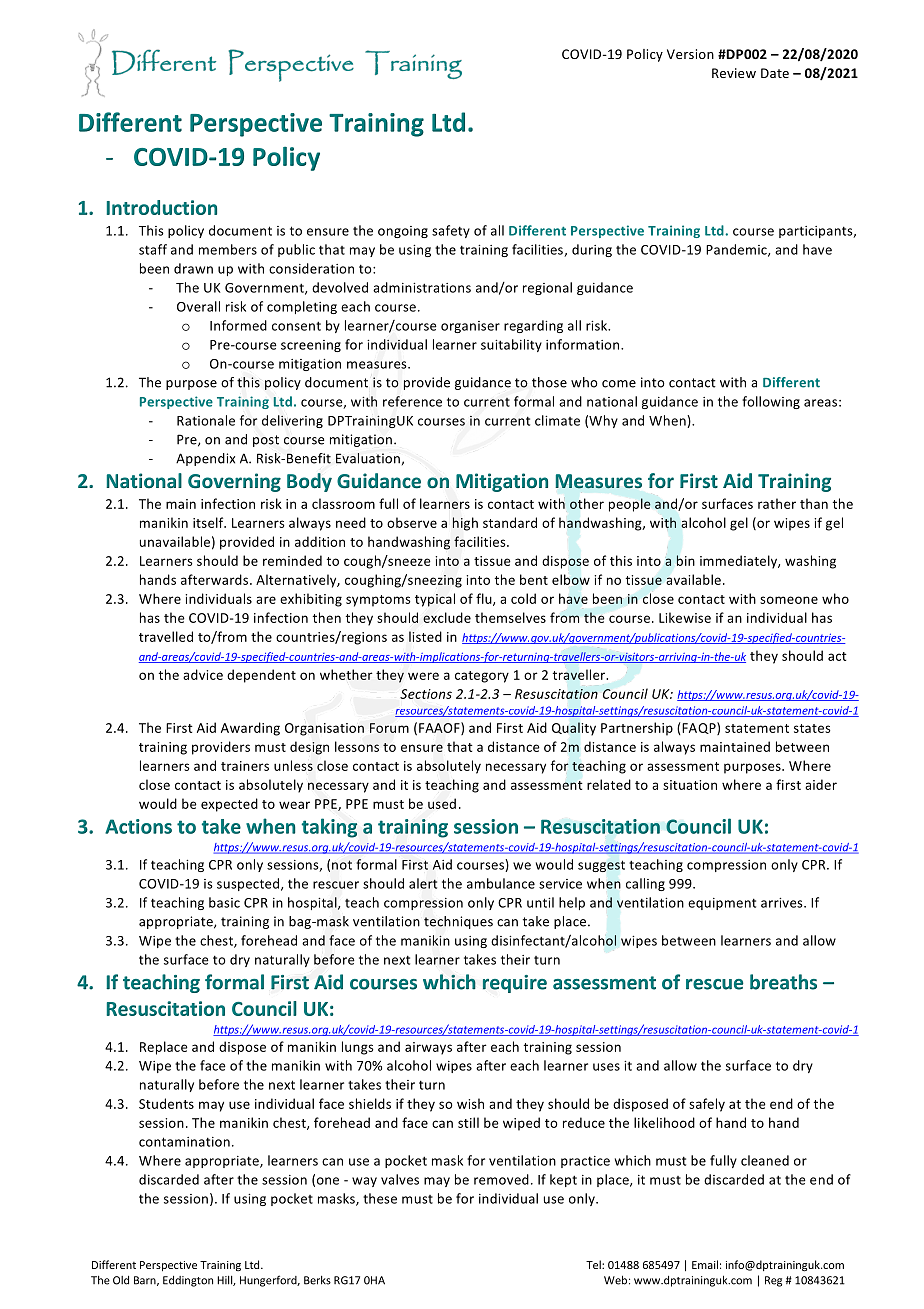 The image size is (924, 1309). Describe the element at coordinates (224, 902) in the screenshot. I see `basic` at that location.
